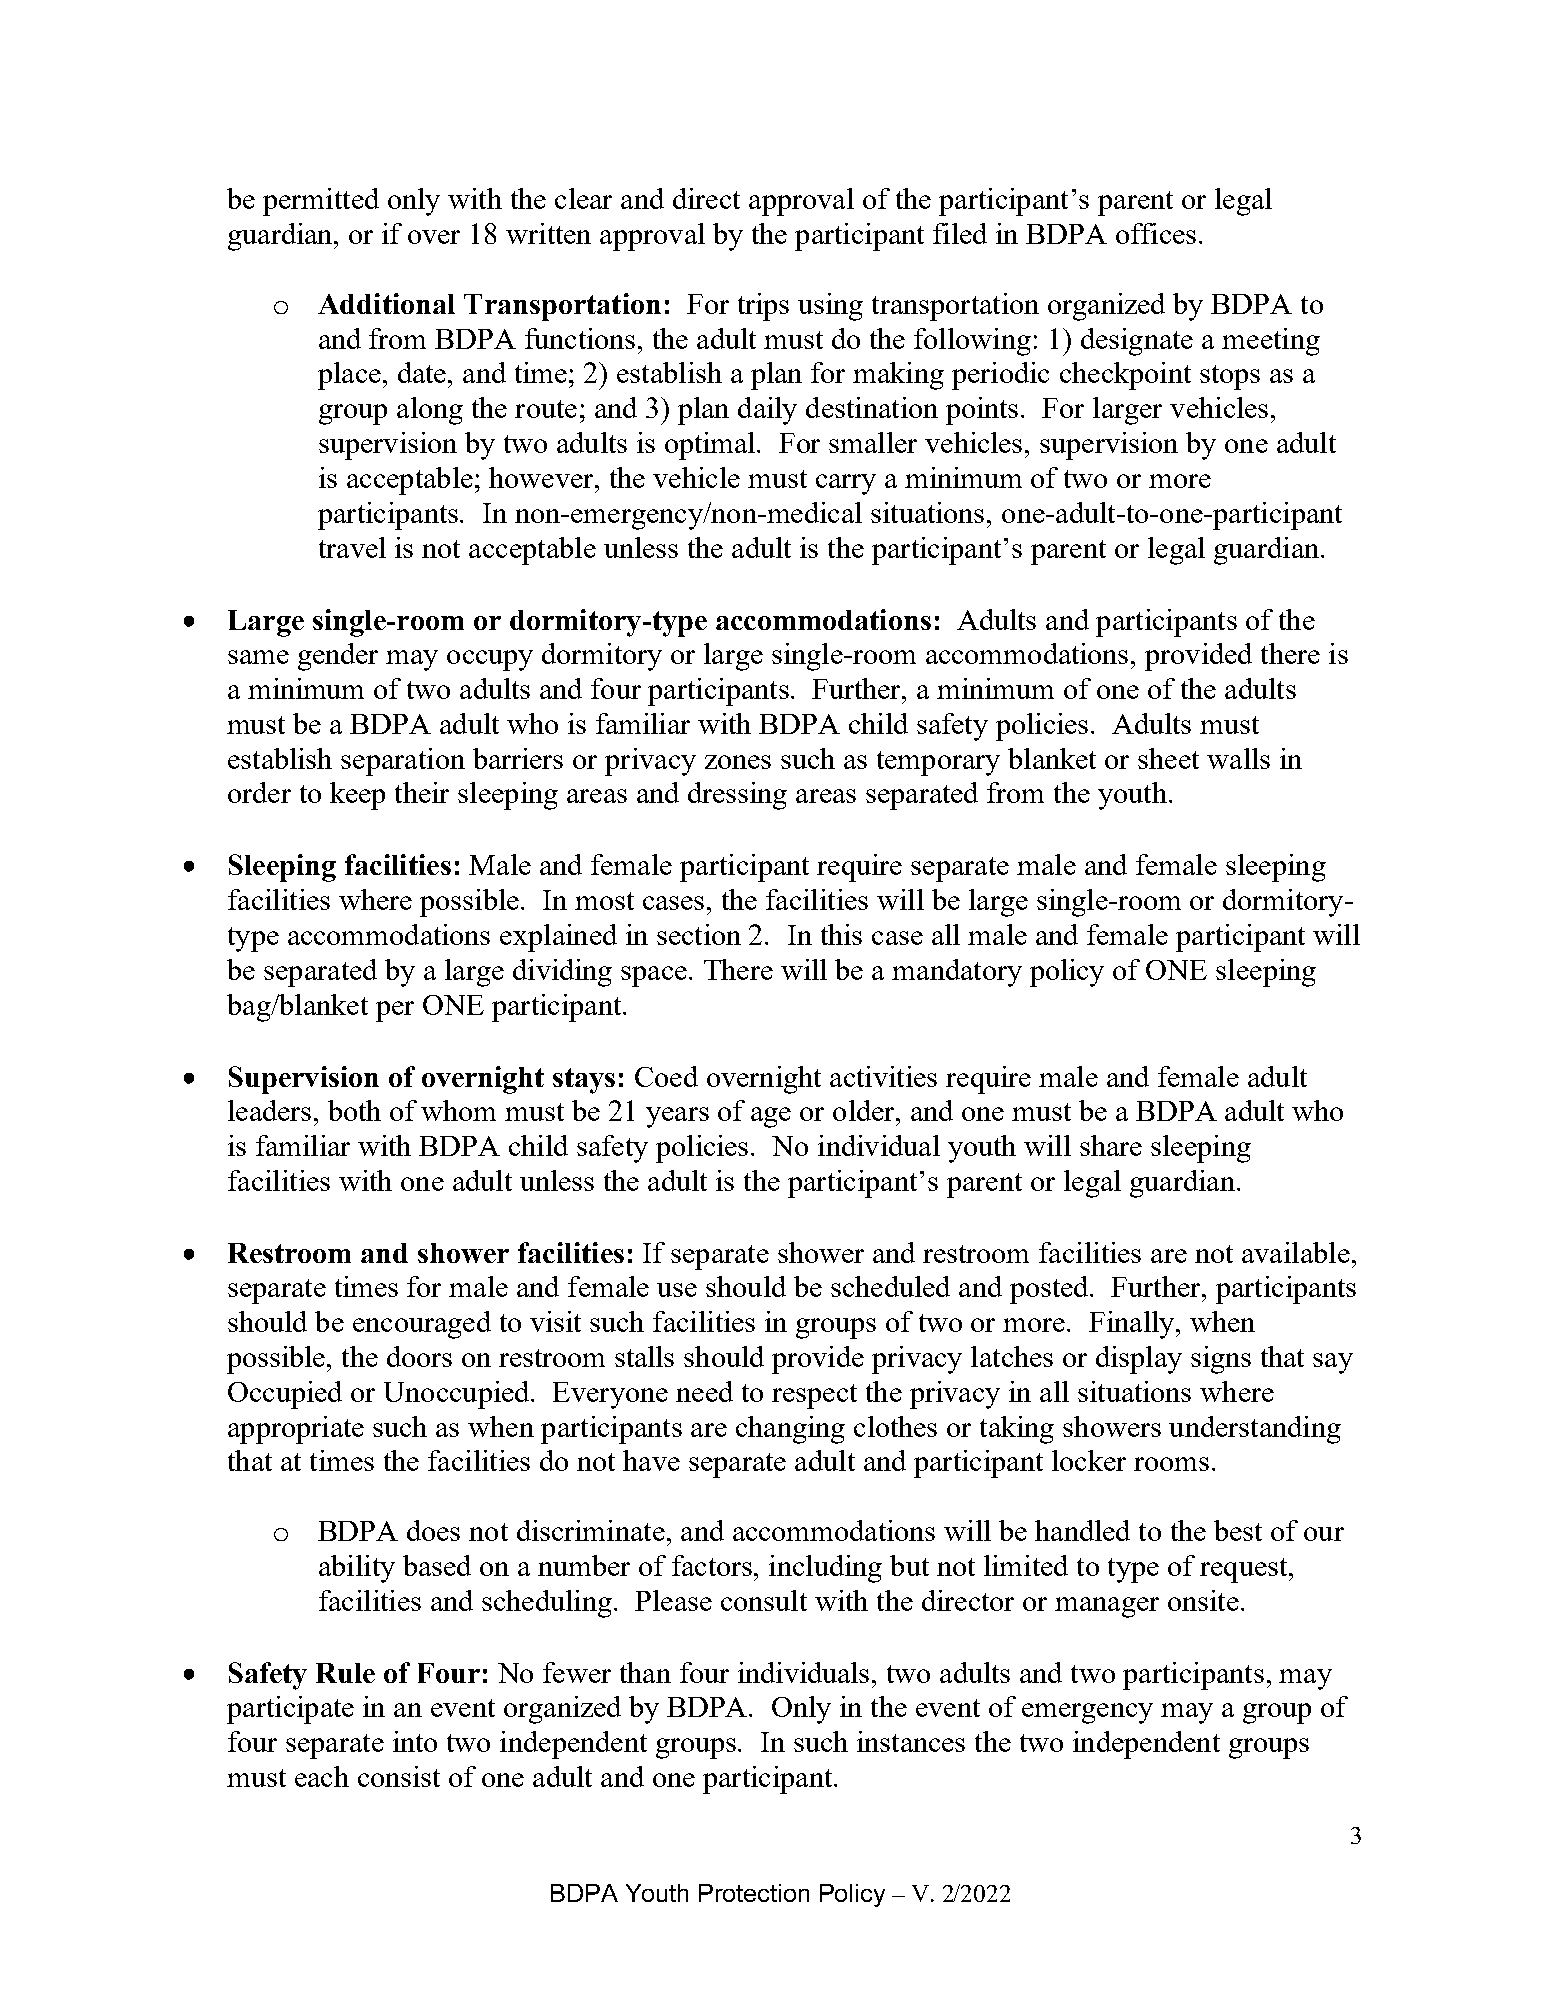 Image resolution: width=1544 pixels, height=1998 pixels. Describe the element at coordinates (883, 1076) in the document. I see `activities` at that location.
